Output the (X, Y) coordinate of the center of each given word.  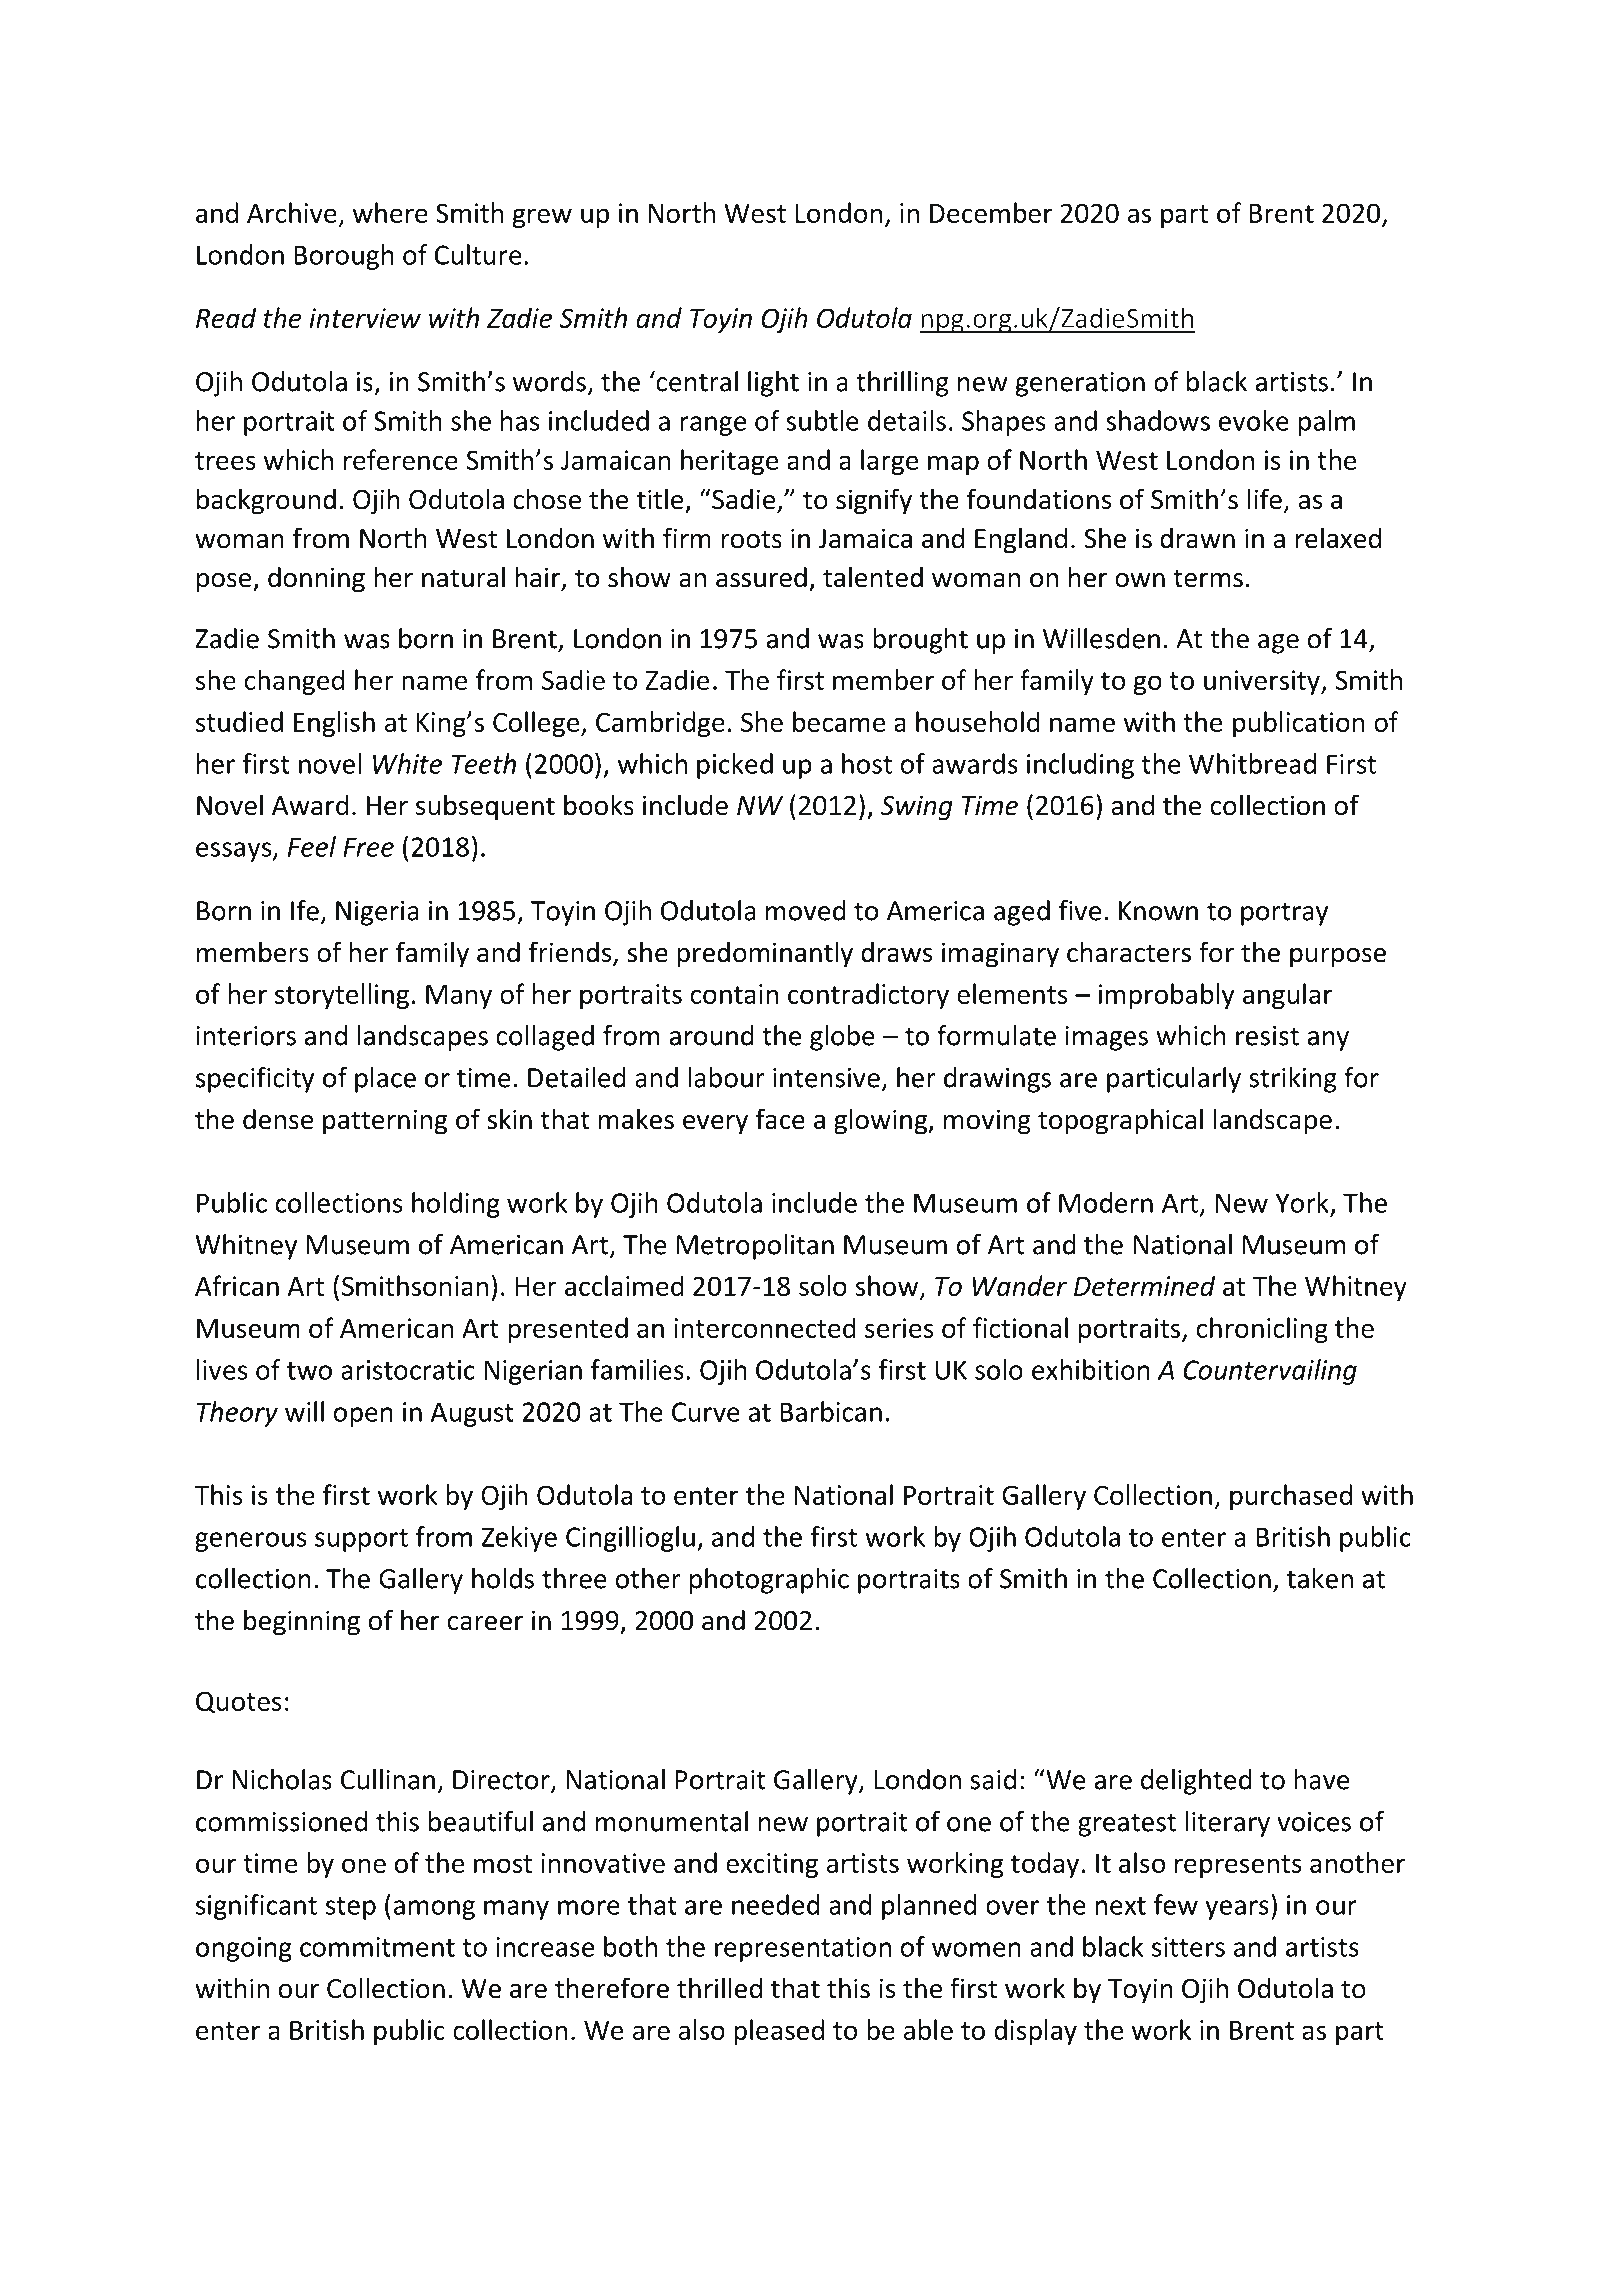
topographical (1120, 1121)
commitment (377, 1947)
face (780, 1119)
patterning (385, 1122)
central (696, 381)
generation (1080, 384)
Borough (344, 257)
